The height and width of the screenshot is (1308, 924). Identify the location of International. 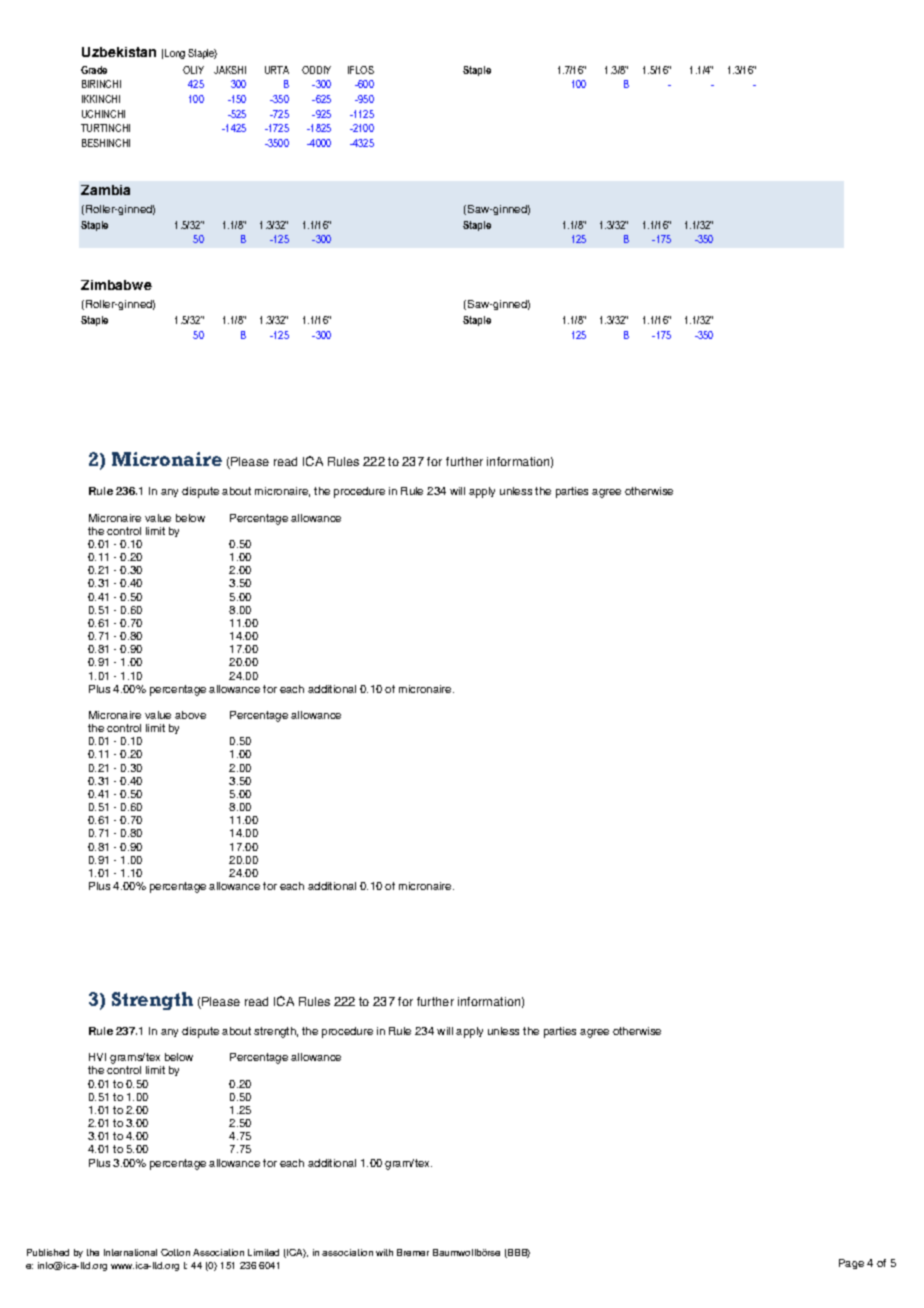
(130, 1252).
